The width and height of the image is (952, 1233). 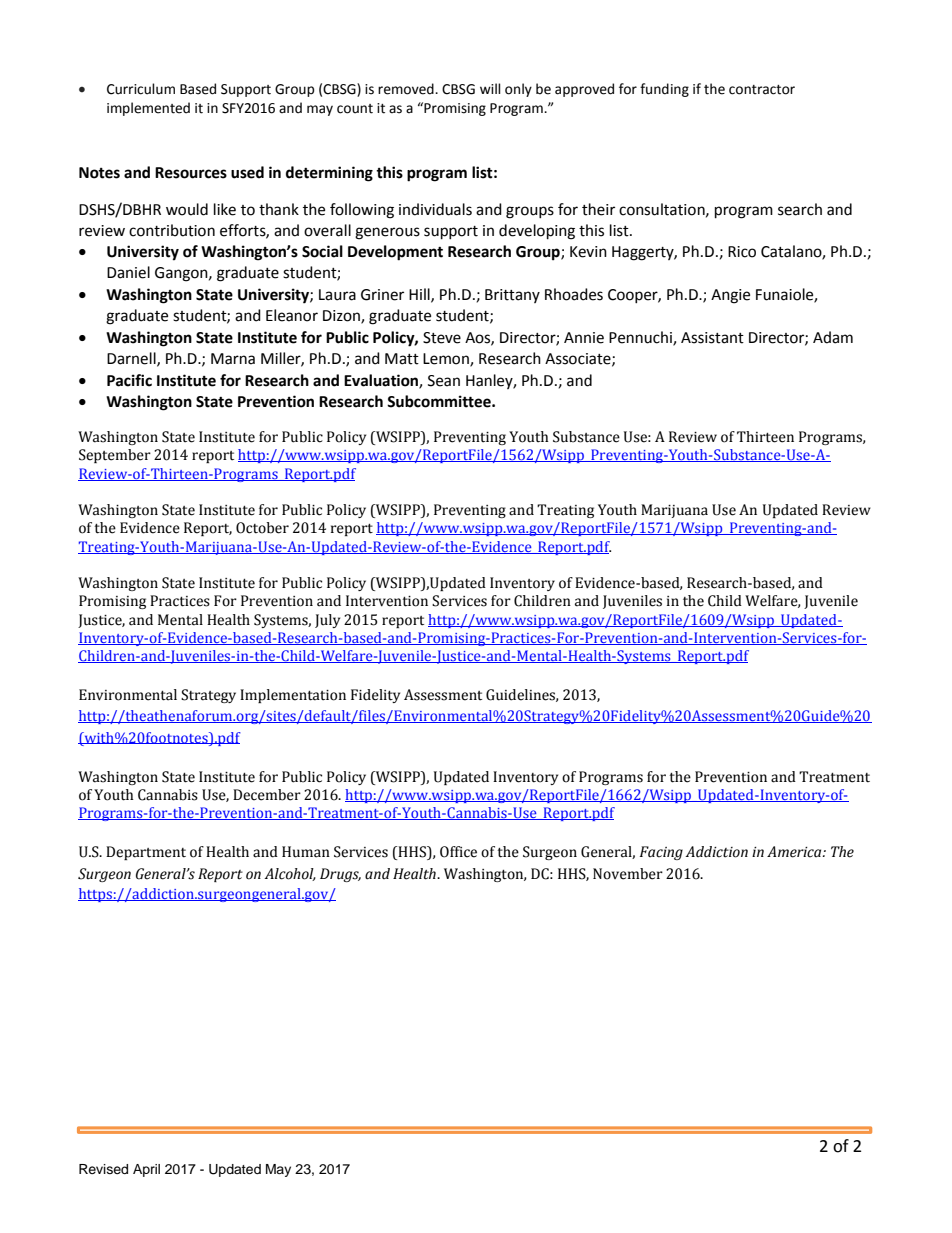 I want to click on April, so click(x=146, y=1170).
